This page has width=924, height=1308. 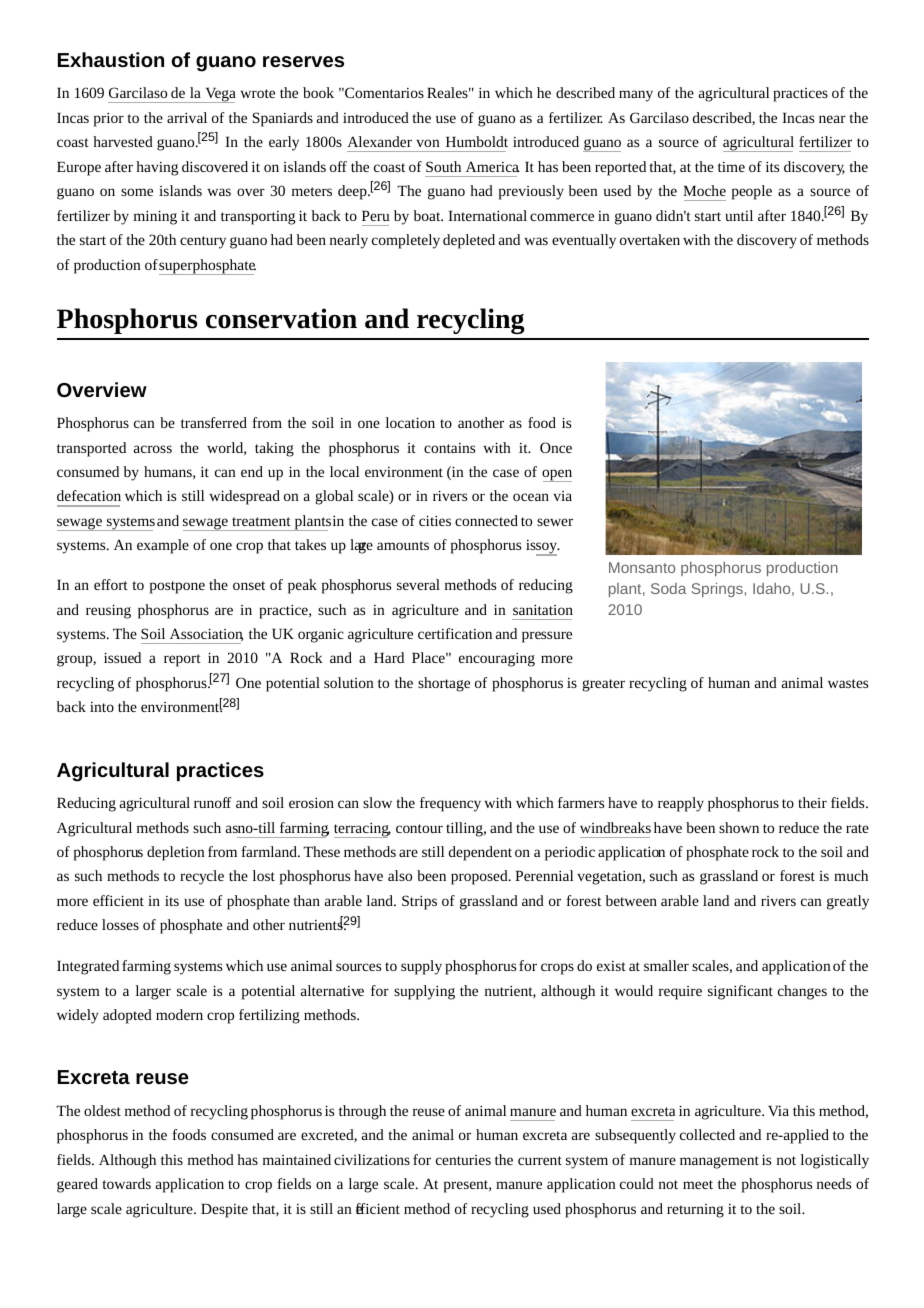 I want to click on Association, so click(x=206, y=634).
